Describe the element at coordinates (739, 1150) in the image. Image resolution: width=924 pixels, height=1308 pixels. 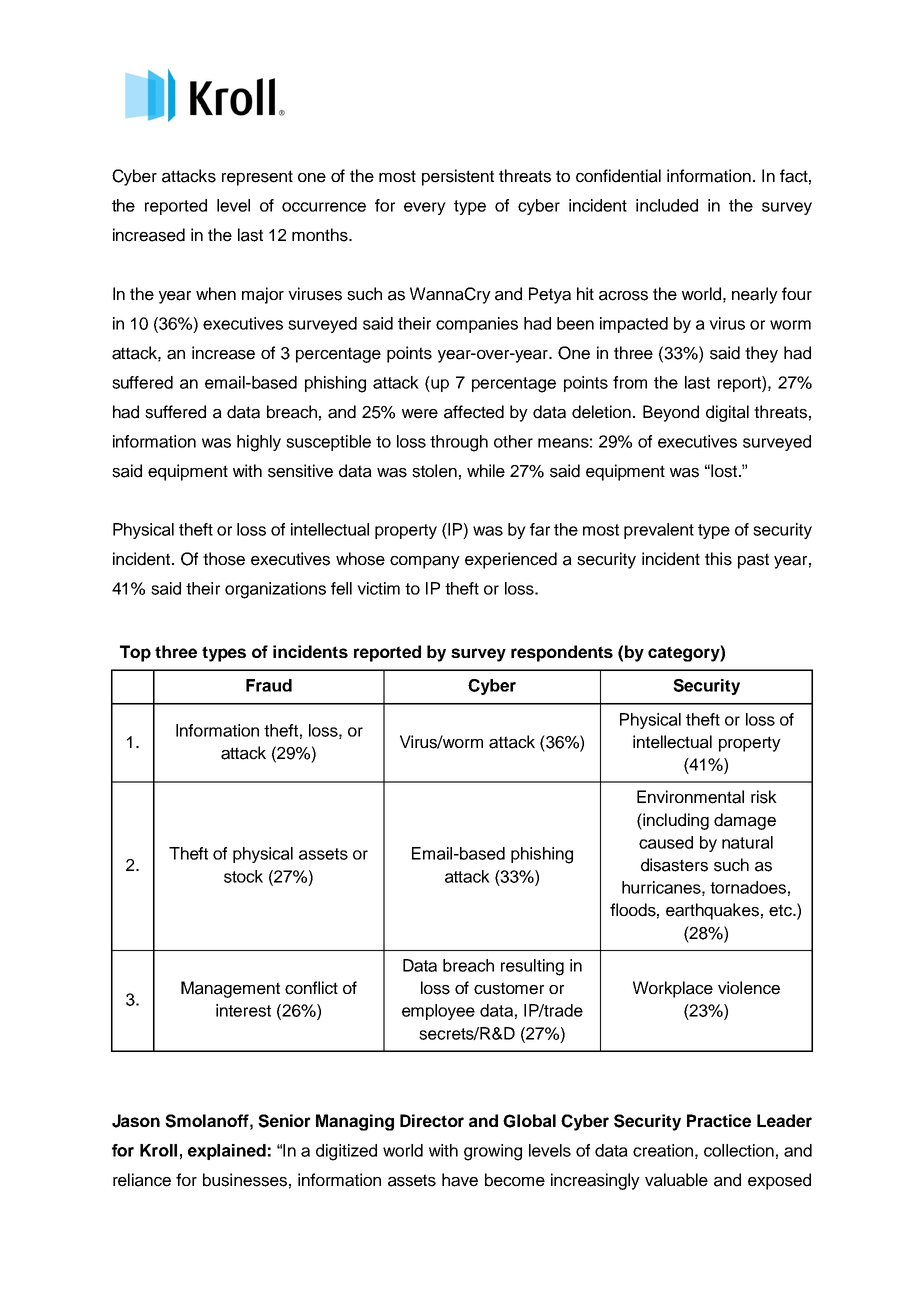
I see `collection` at that location.
